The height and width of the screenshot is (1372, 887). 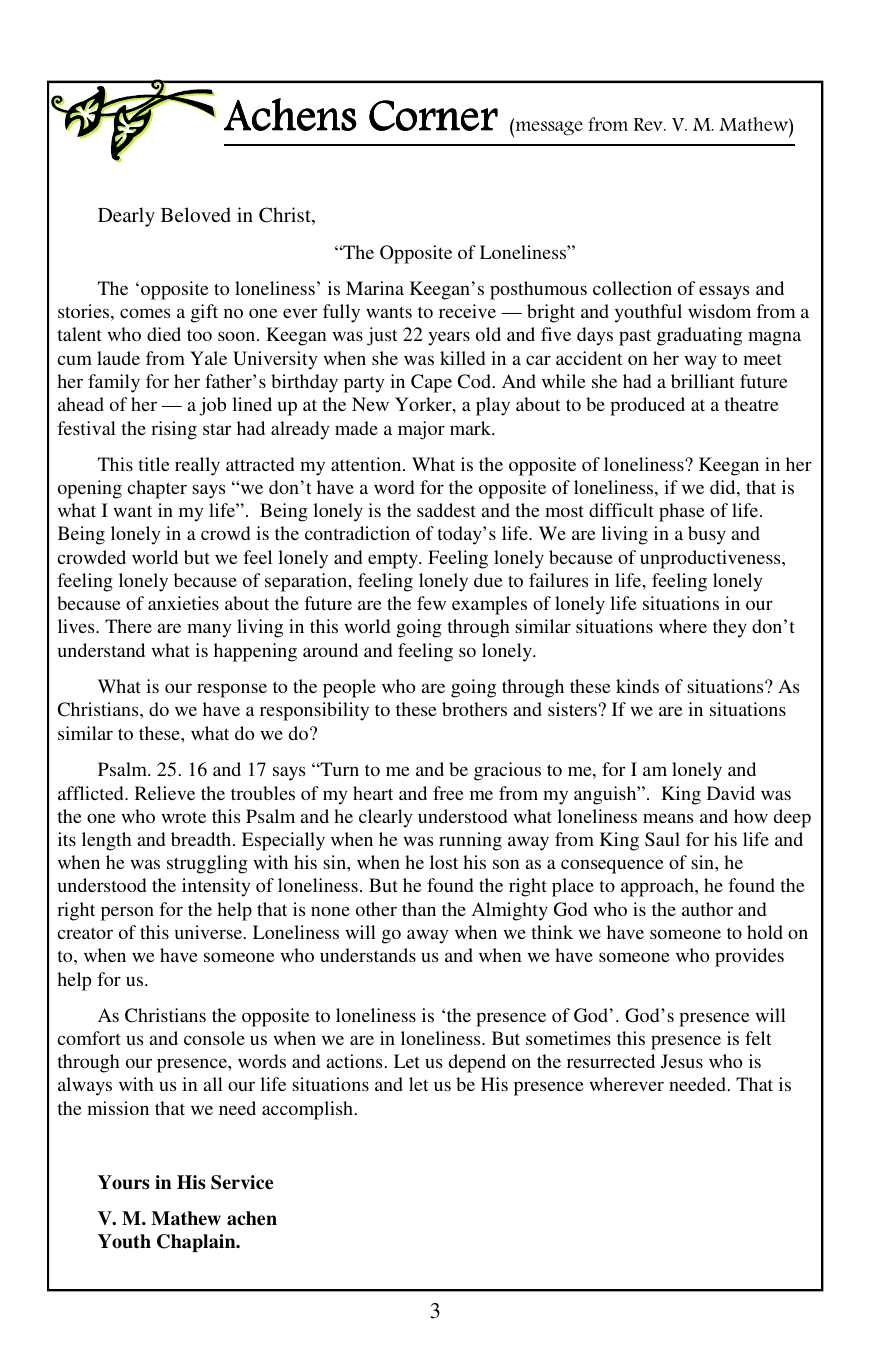 I want to click on than, so click(x=419, y=909).
